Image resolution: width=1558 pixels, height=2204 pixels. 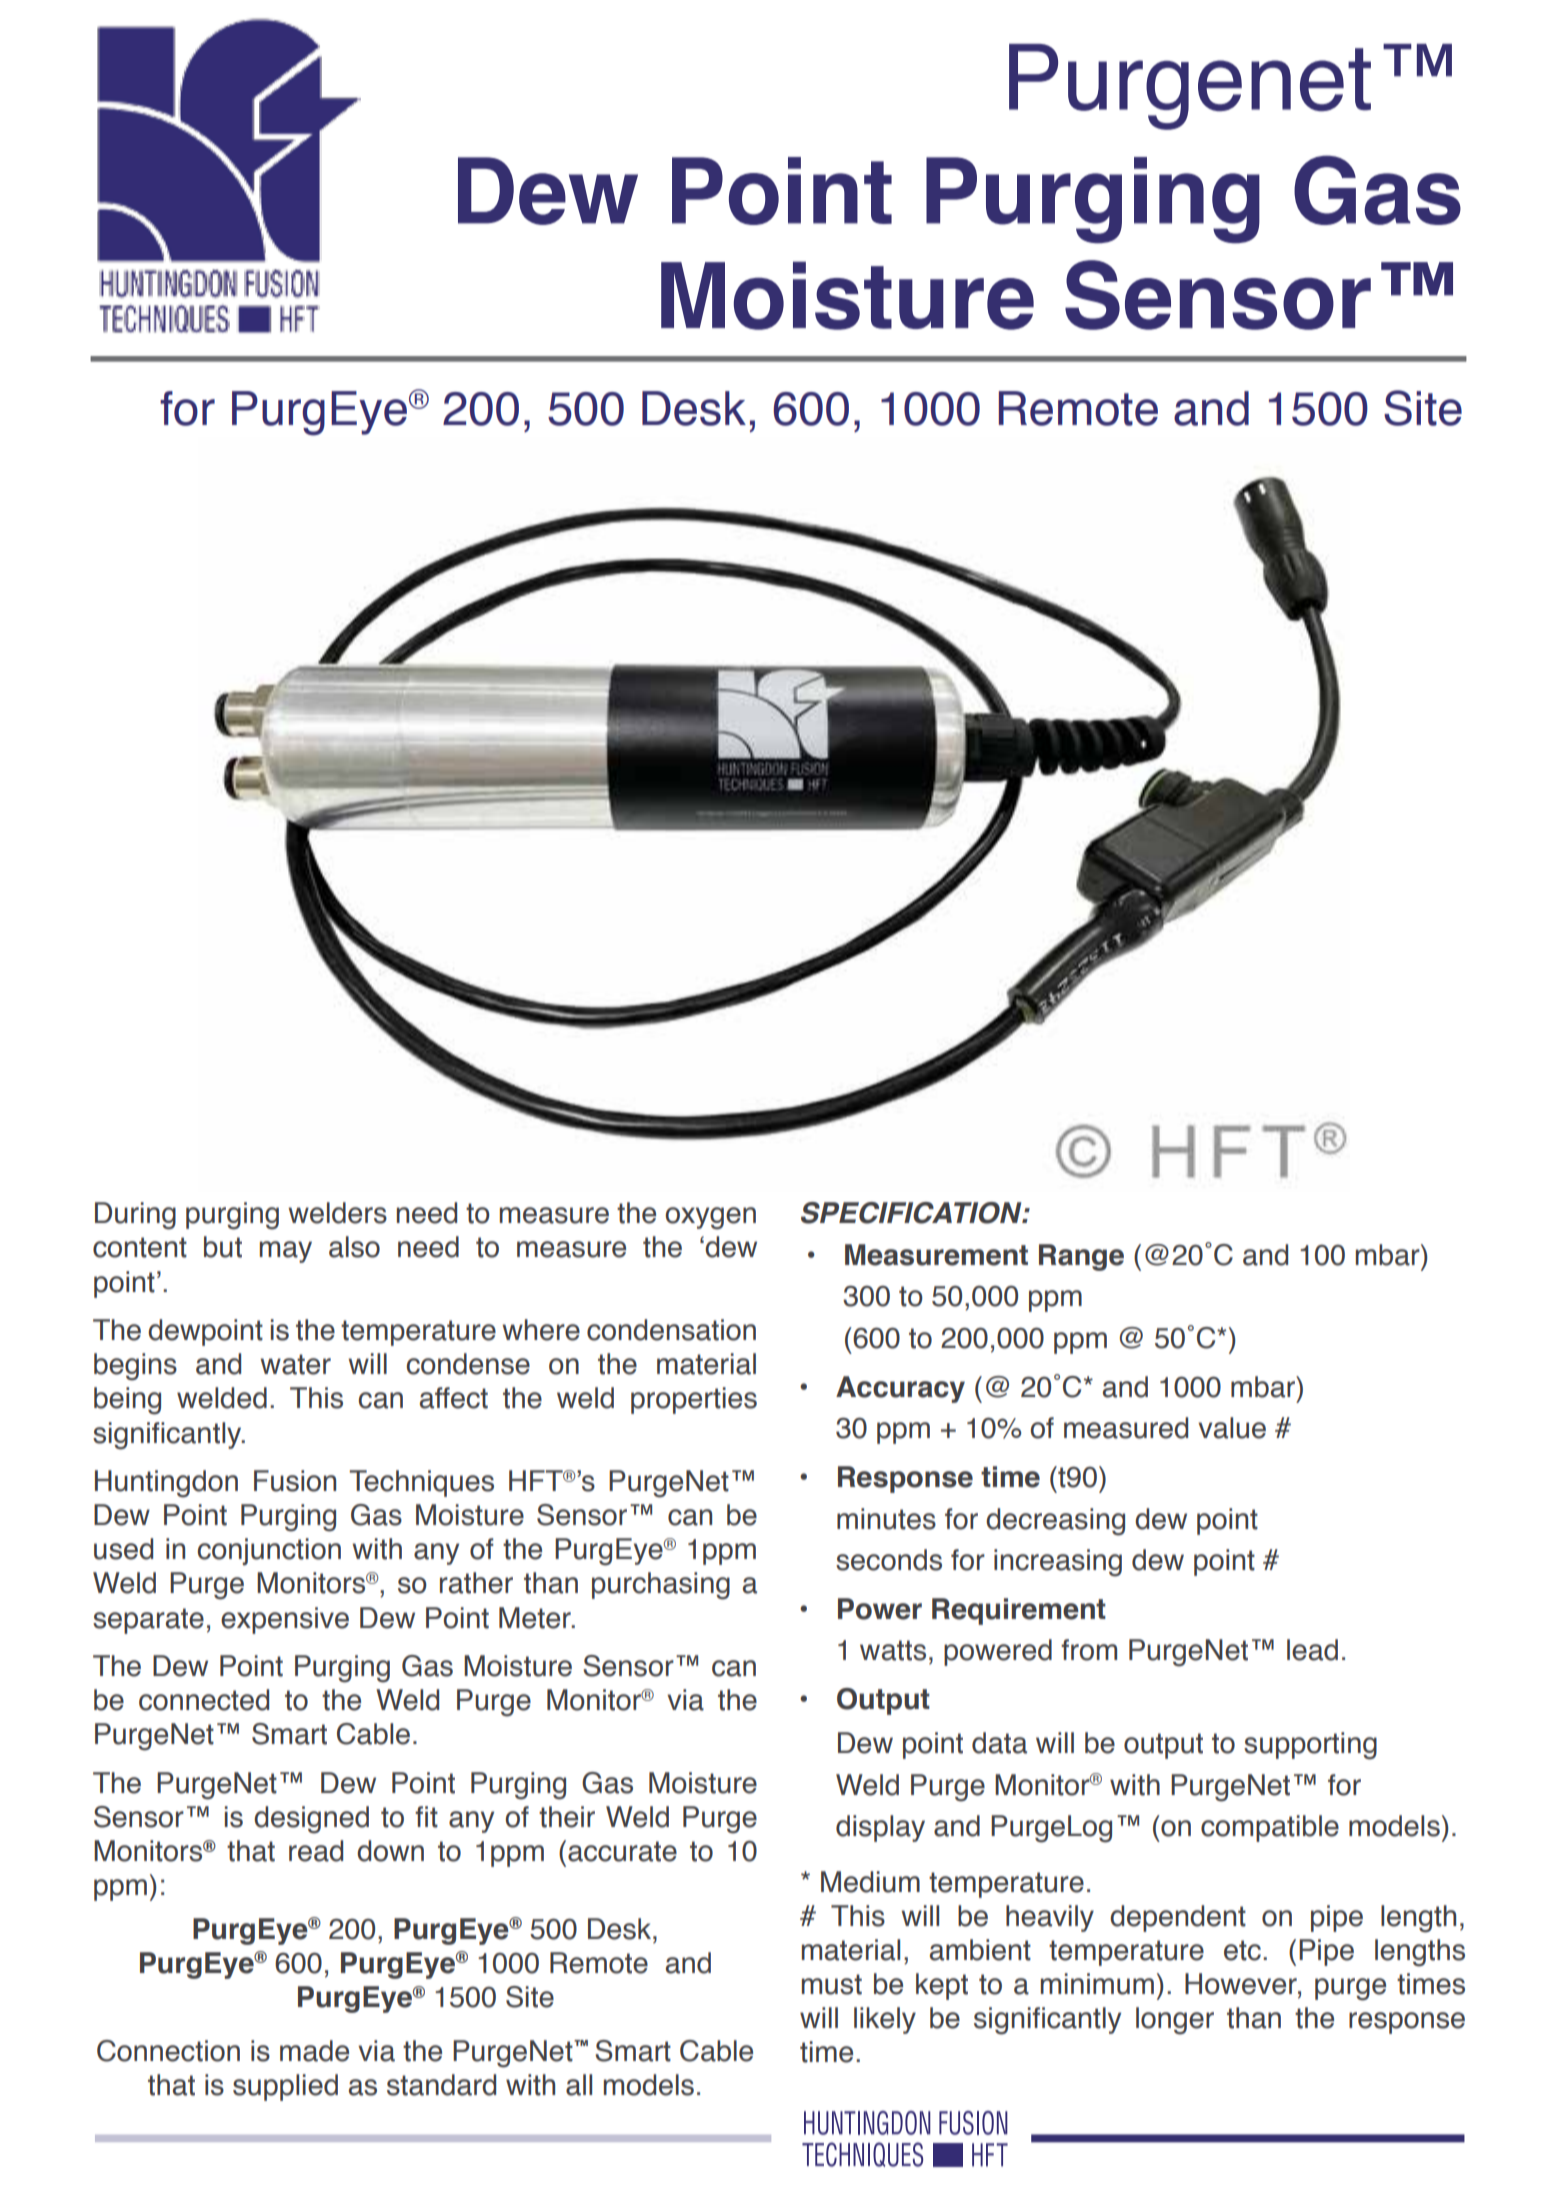 What do you see at coordinates (579, 2085) in the document?
I see `all` at bounding box center [579, 2085].
